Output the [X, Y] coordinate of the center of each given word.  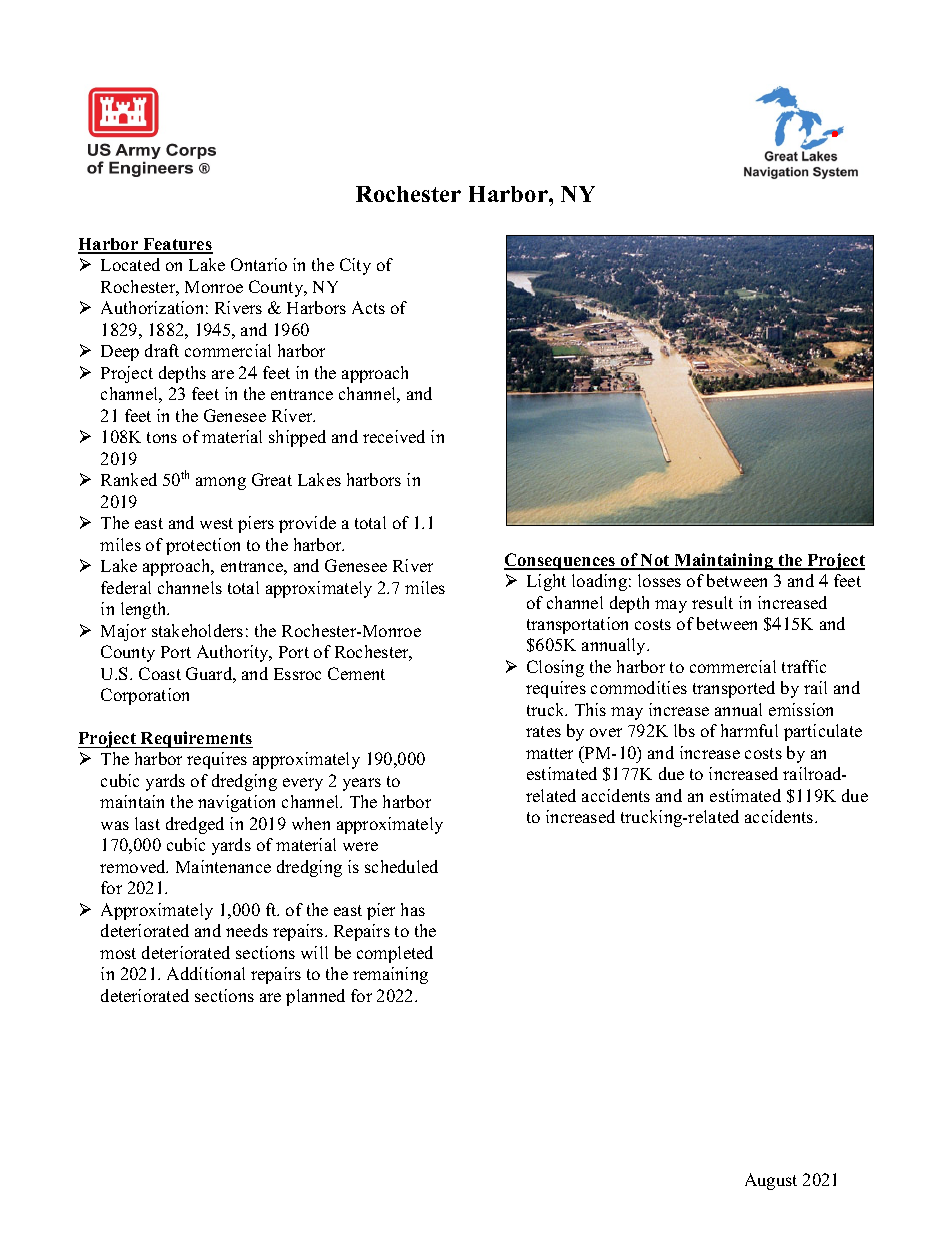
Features [177, 245]
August [771, 1181]
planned [315, 997]
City [355, 266]
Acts [368, 307]
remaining [390, 975]
